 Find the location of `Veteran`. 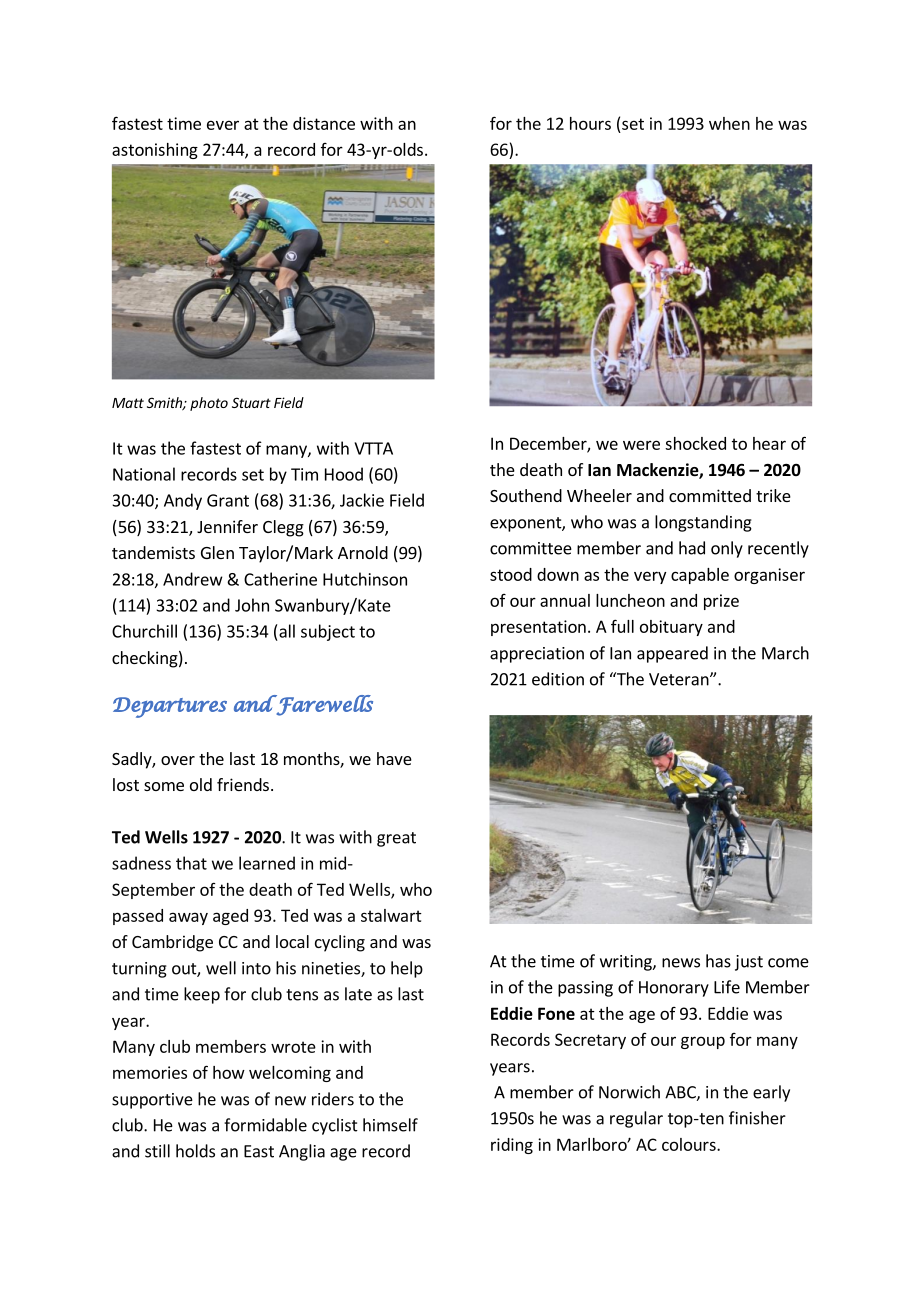

Veteran is located at coordinates (680, 679).
